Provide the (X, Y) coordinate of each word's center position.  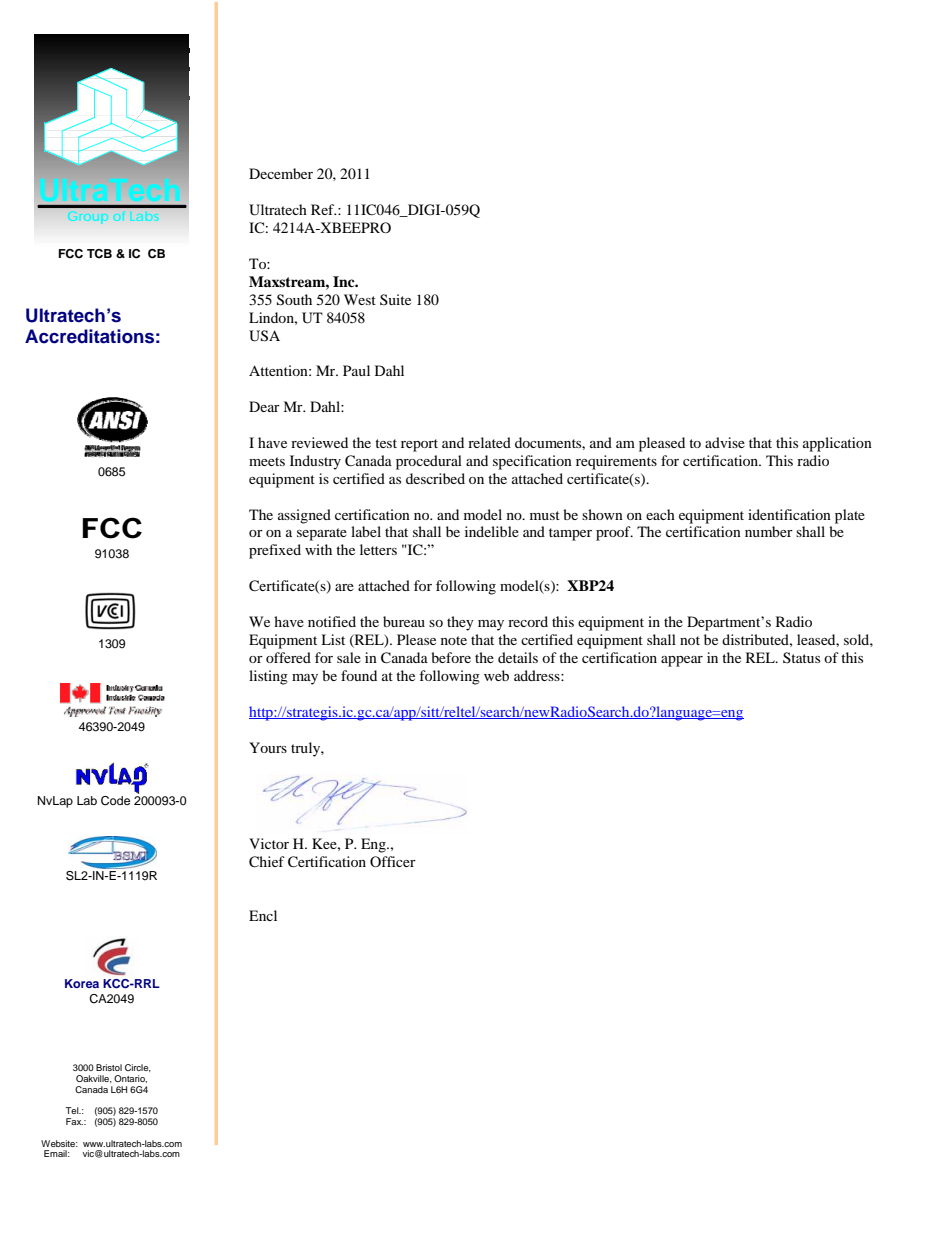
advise (725, 442)
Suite (395, 299)
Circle (138, 1068)
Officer (393, 861)
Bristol (109, 1067)
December (281, 173)
